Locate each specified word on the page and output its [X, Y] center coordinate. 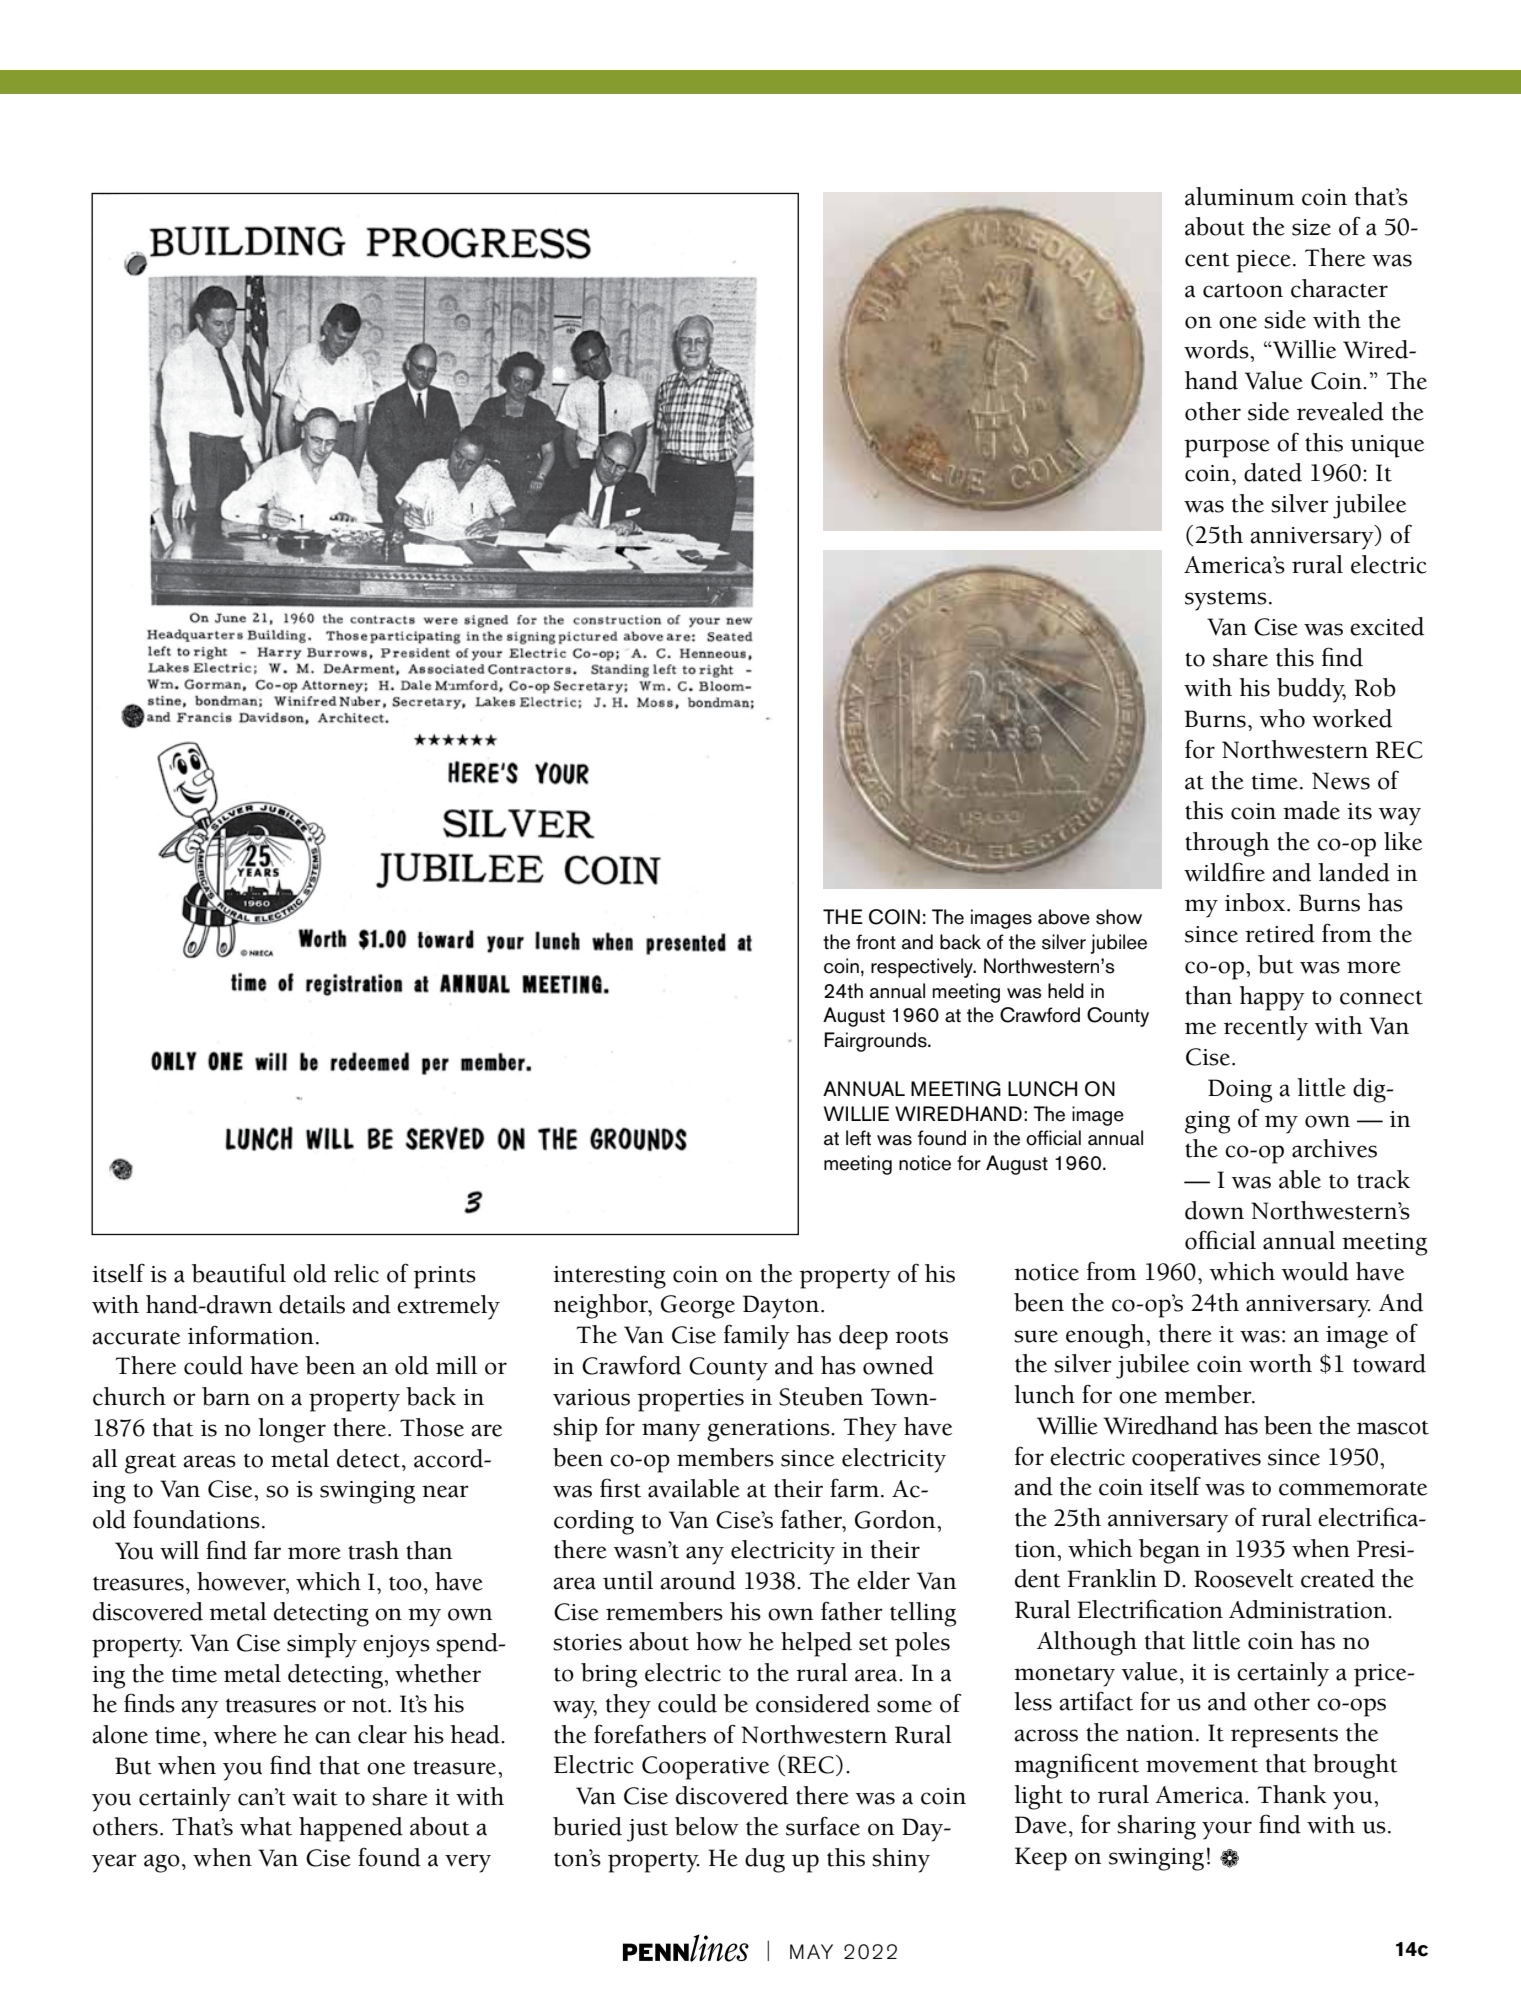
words [1217, 349]
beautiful [239, 1273]
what [266, 1826]
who [1282, 718]
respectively [923, 968]
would [1315, 1271]
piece [1263, 261]
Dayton [781, 1307]
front [876, 942]
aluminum [1240, 196]
